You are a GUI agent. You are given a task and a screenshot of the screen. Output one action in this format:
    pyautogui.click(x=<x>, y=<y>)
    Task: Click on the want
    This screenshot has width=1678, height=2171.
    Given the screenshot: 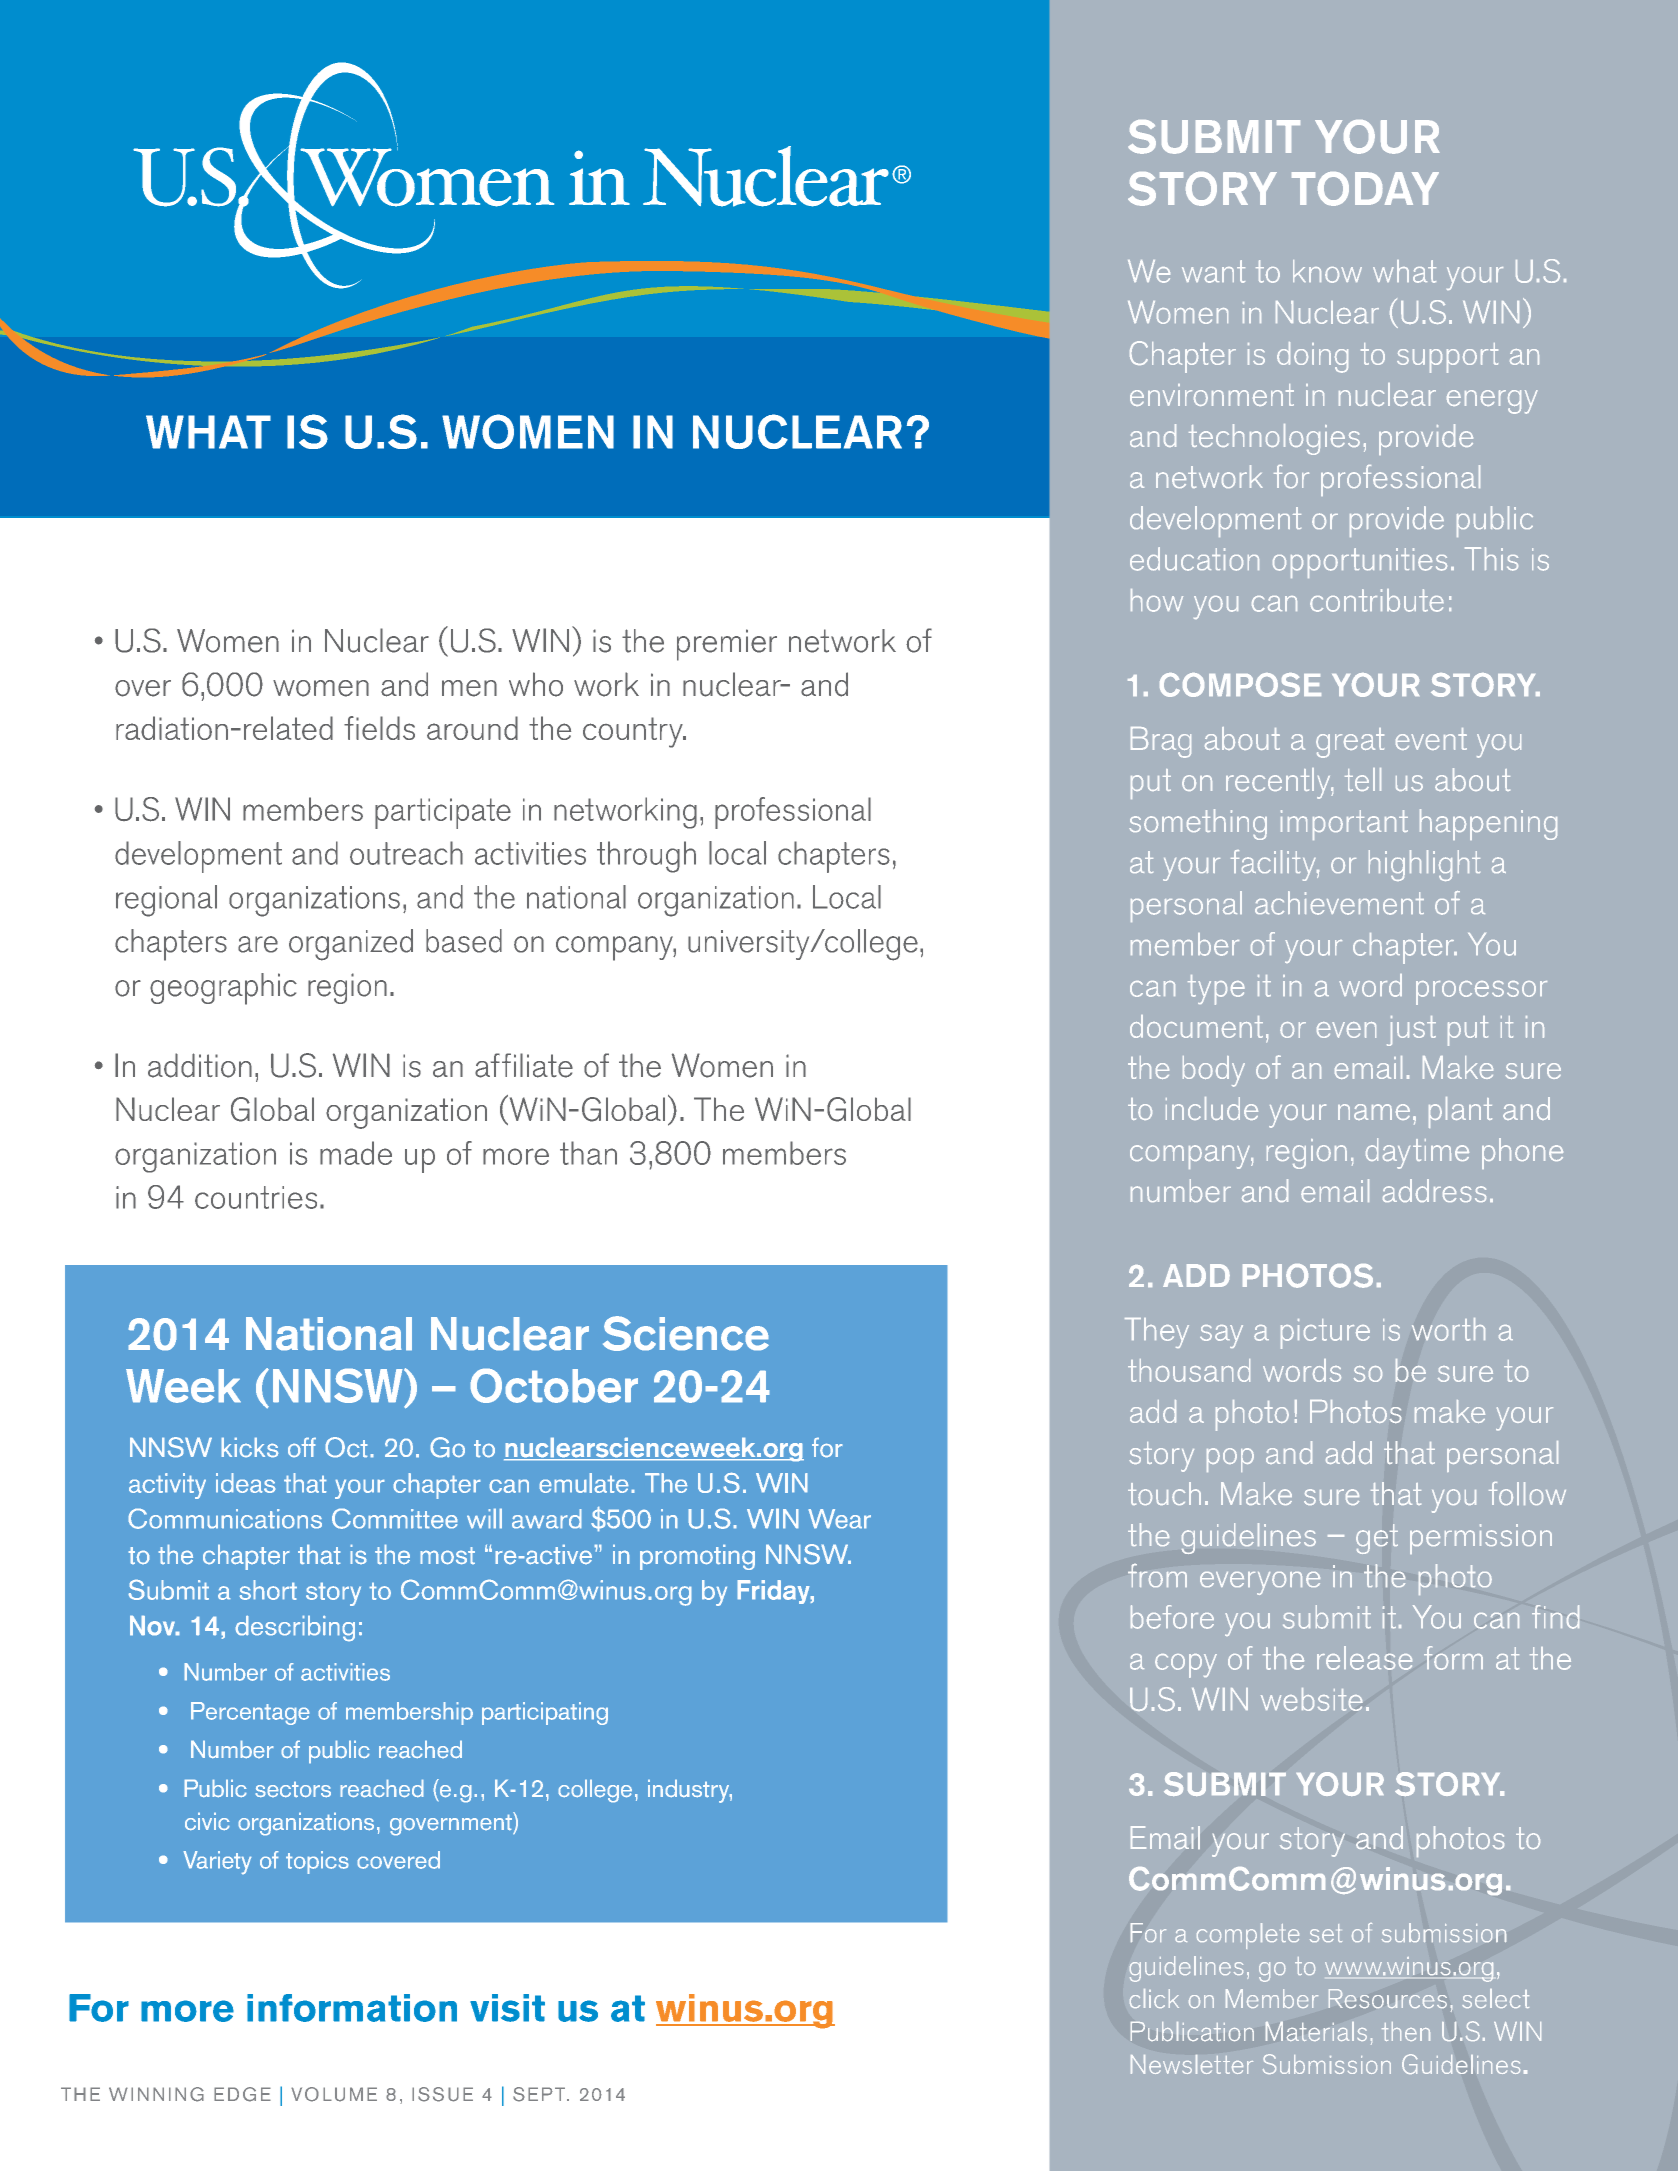 What is the action you would take?
    pyautogui.click(x=1213, y=271)
